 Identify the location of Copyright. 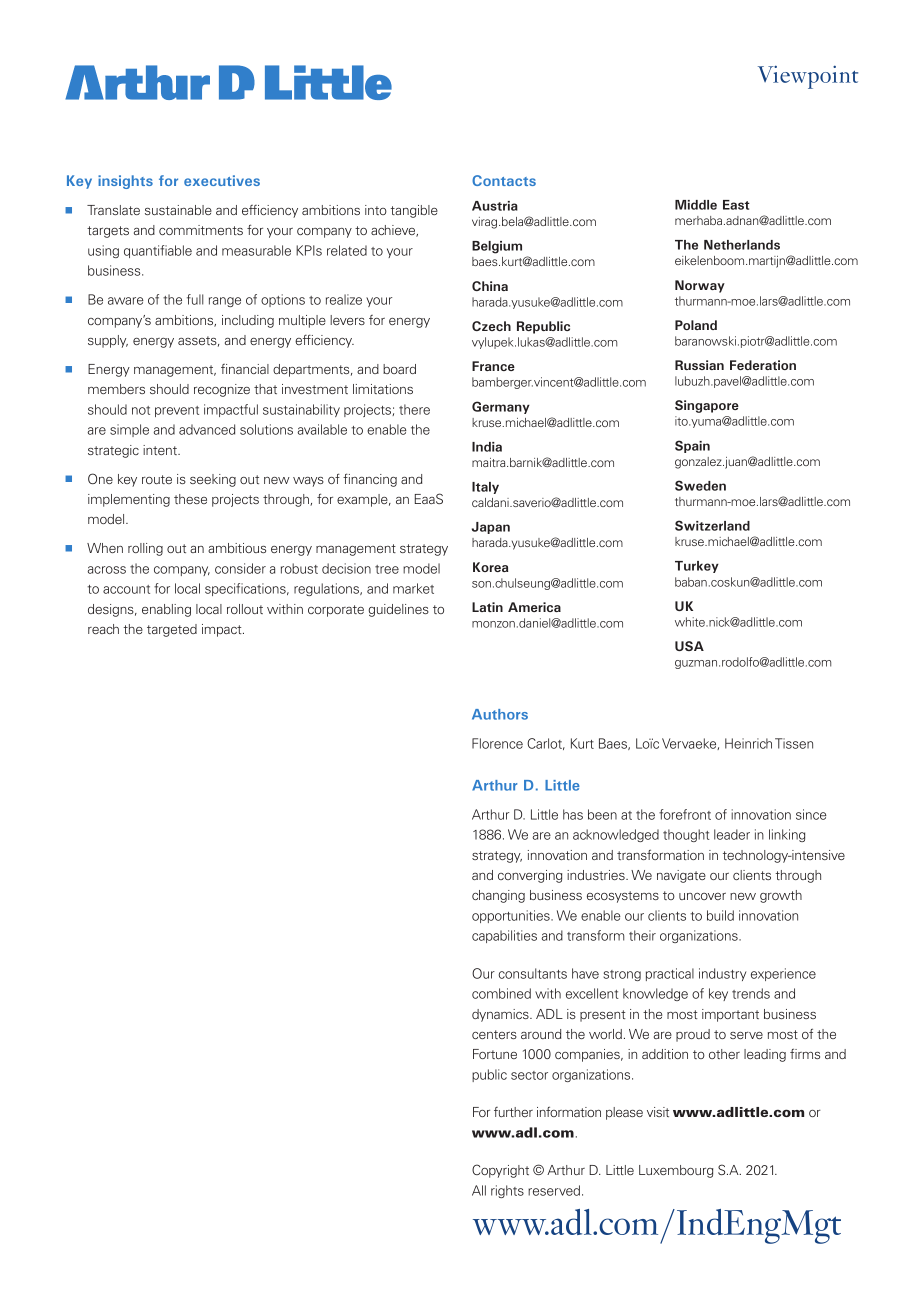
(500, 1171).
